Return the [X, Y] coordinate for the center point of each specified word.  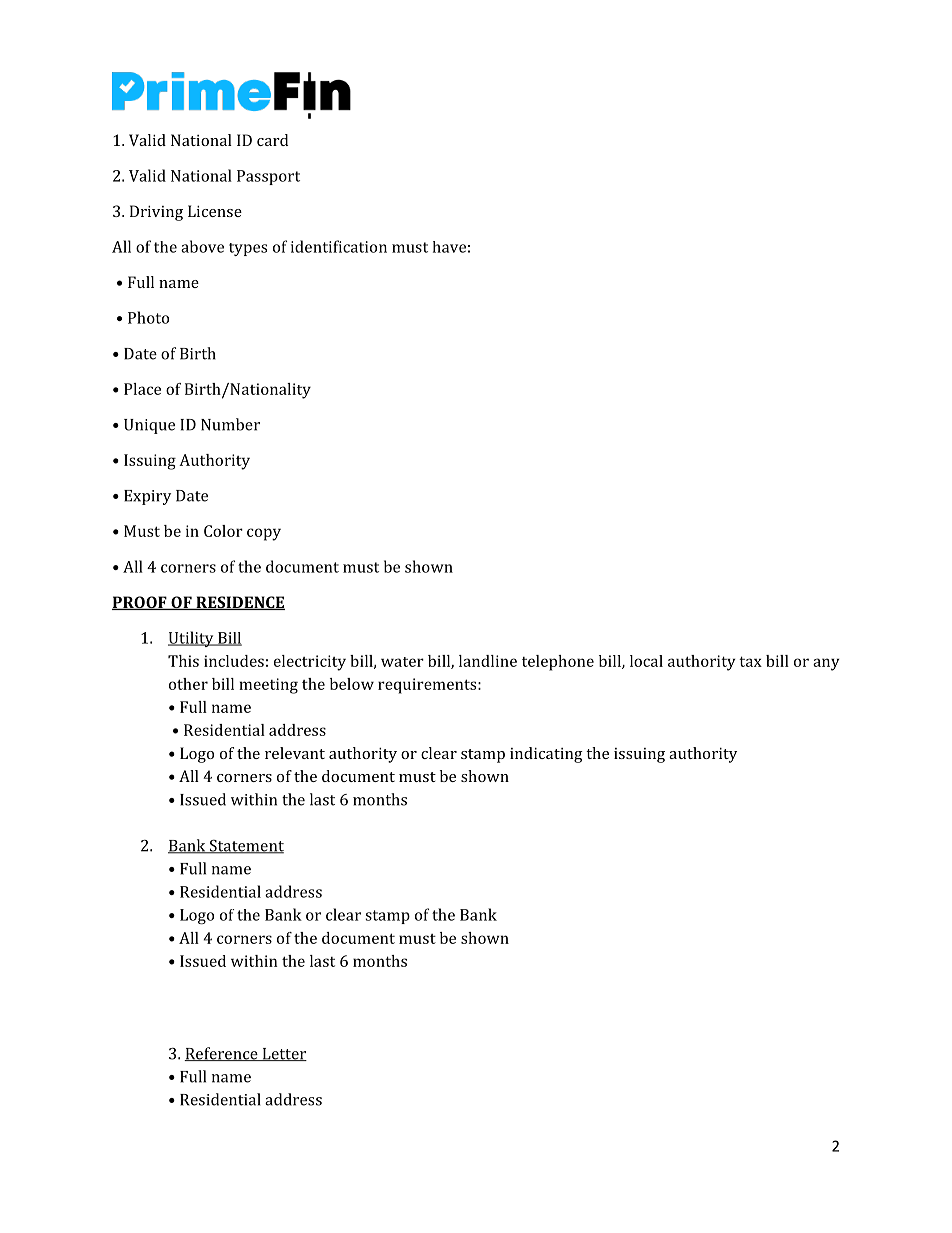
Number [230, 424]
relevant [295, 753]
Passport [268, 177]
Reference [222, 1054]
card [272, 140]
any [826, 664]
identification [339, 246]
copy [264, 534]
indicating [546, 755]
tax [750, 661]
